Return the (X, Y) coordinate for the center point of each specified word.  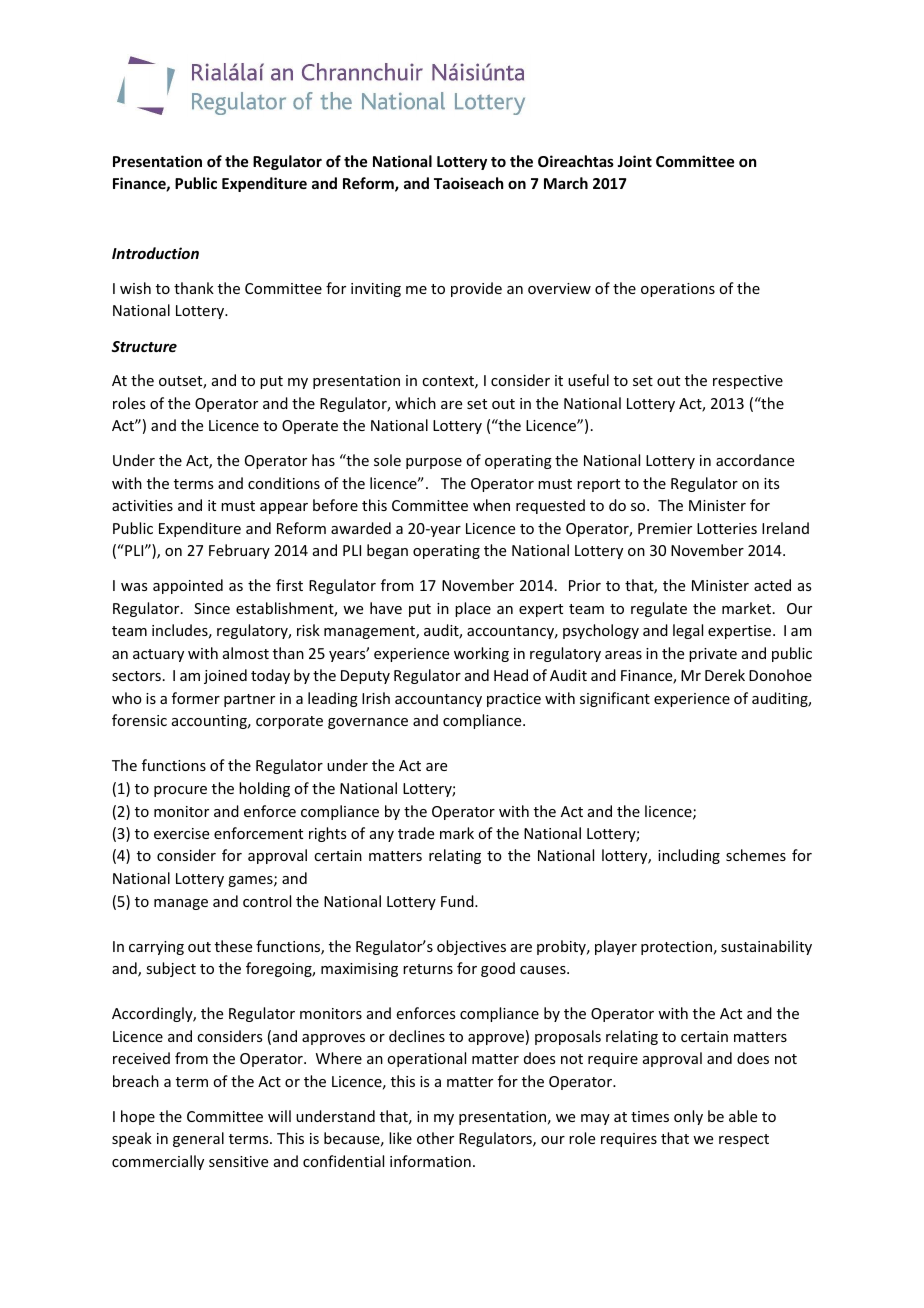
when (491, 505)
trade (416, 833)
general (198, 1139)
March (566, 183)
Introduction (155, 253)
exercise (181, 833)
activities (142, 505)
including (689, 856)
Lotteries (727, 528)
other (435, 1138)
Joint (634, 161)
